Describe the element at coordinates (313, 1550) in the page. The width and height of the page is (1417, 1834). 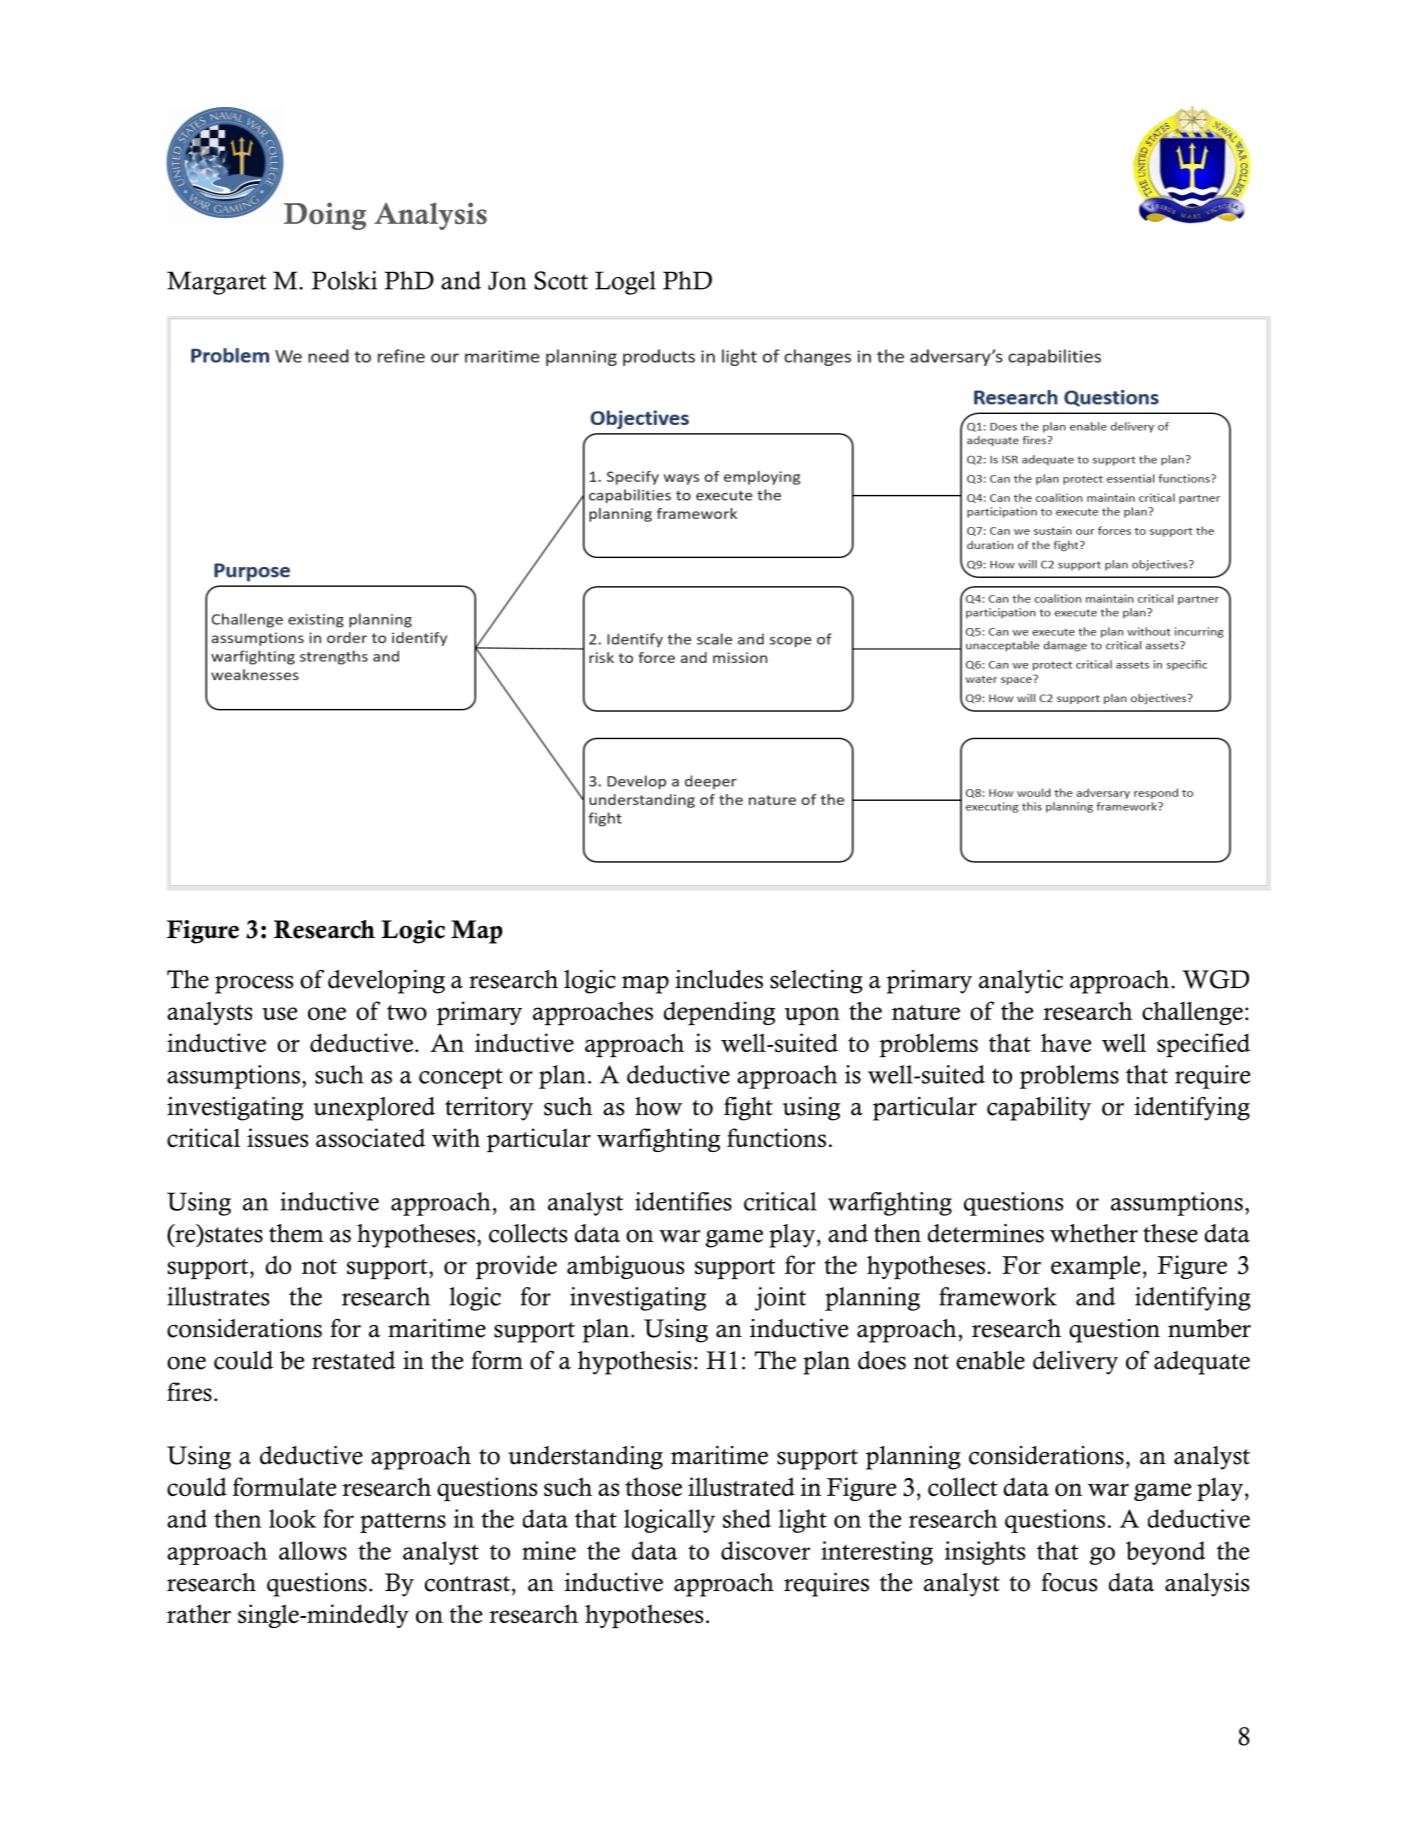
I see `allows` at that location.
